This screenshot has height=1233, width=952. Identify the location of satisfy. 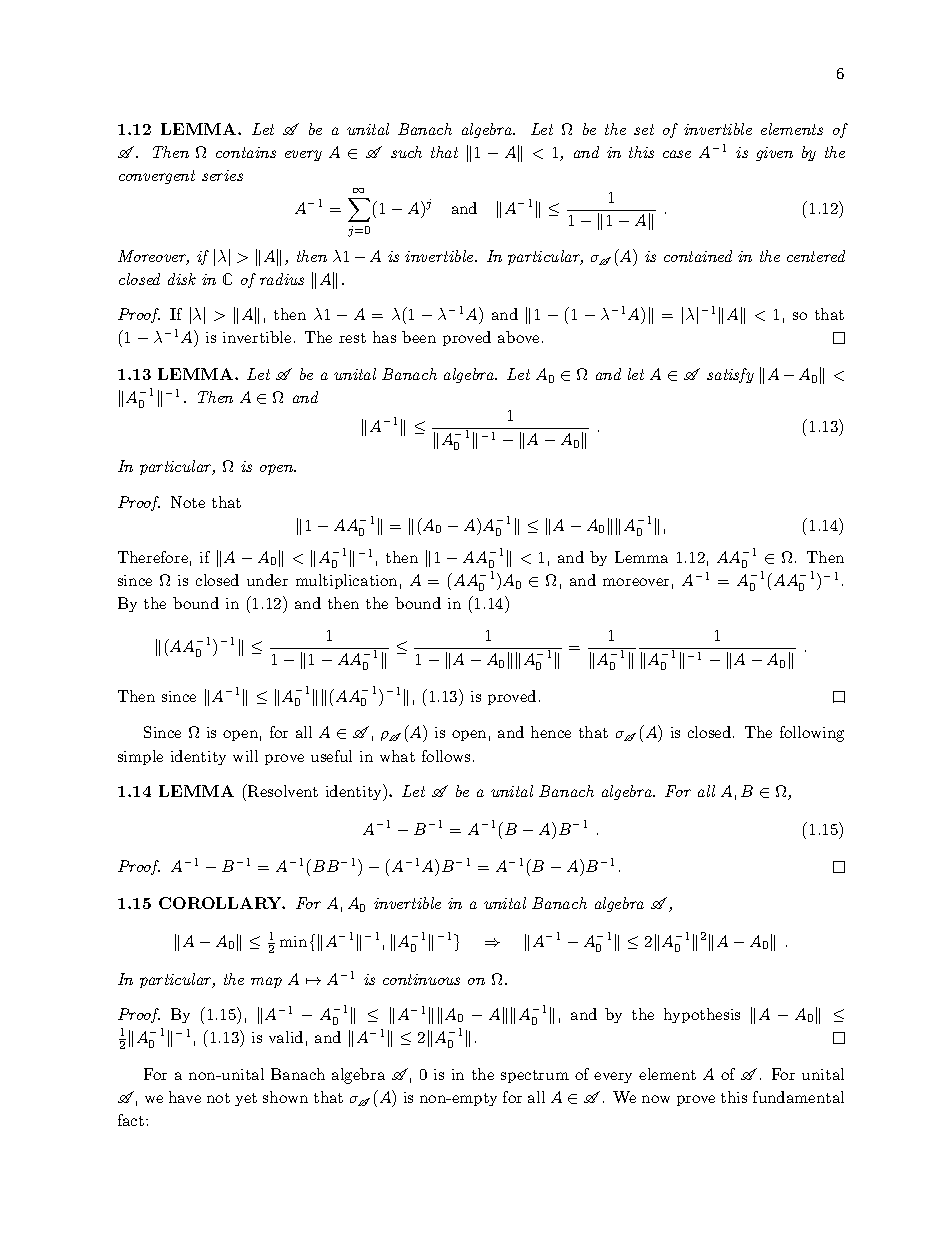
(730, 375).
